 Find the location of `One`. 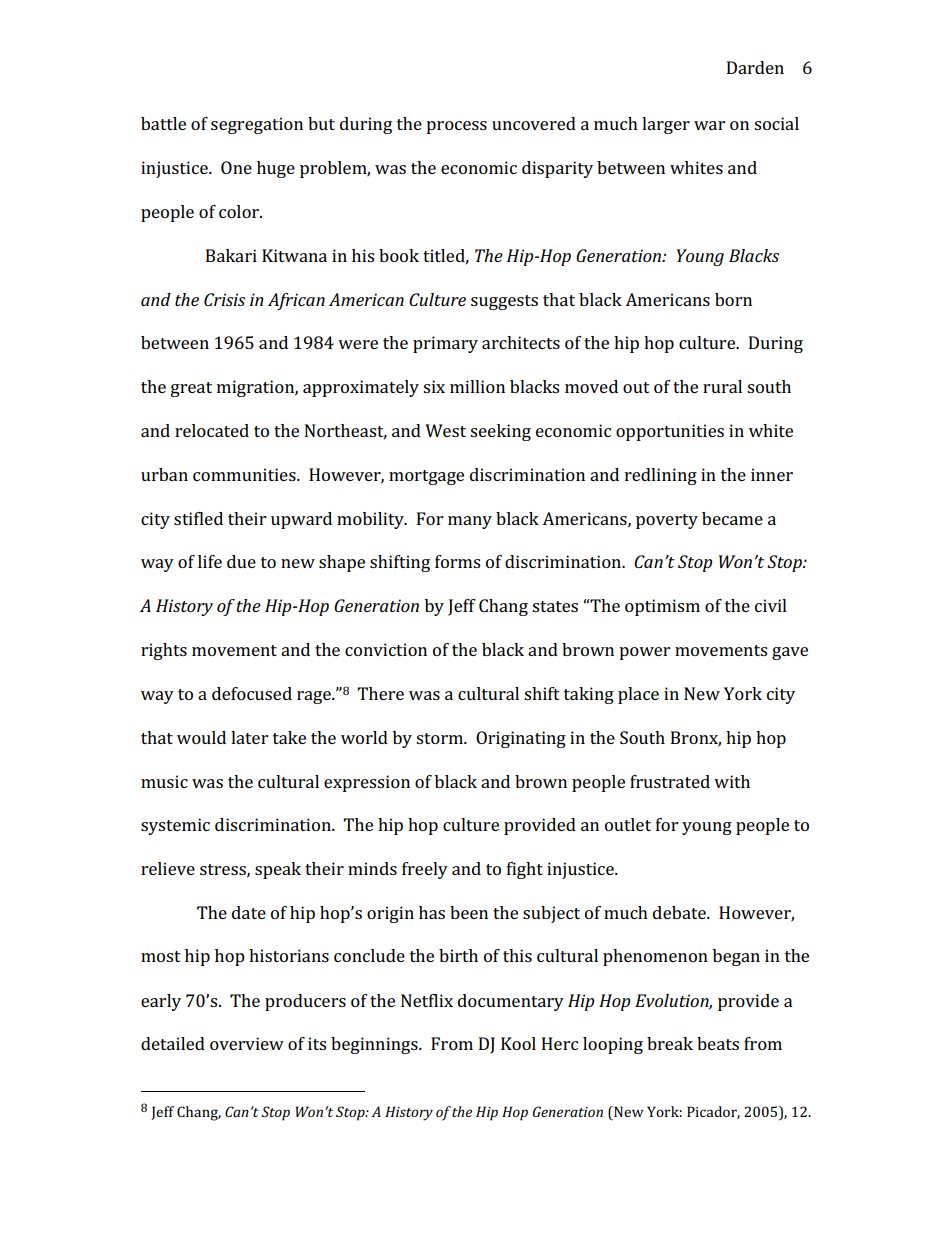

One is located at coordinates (236, 167).
